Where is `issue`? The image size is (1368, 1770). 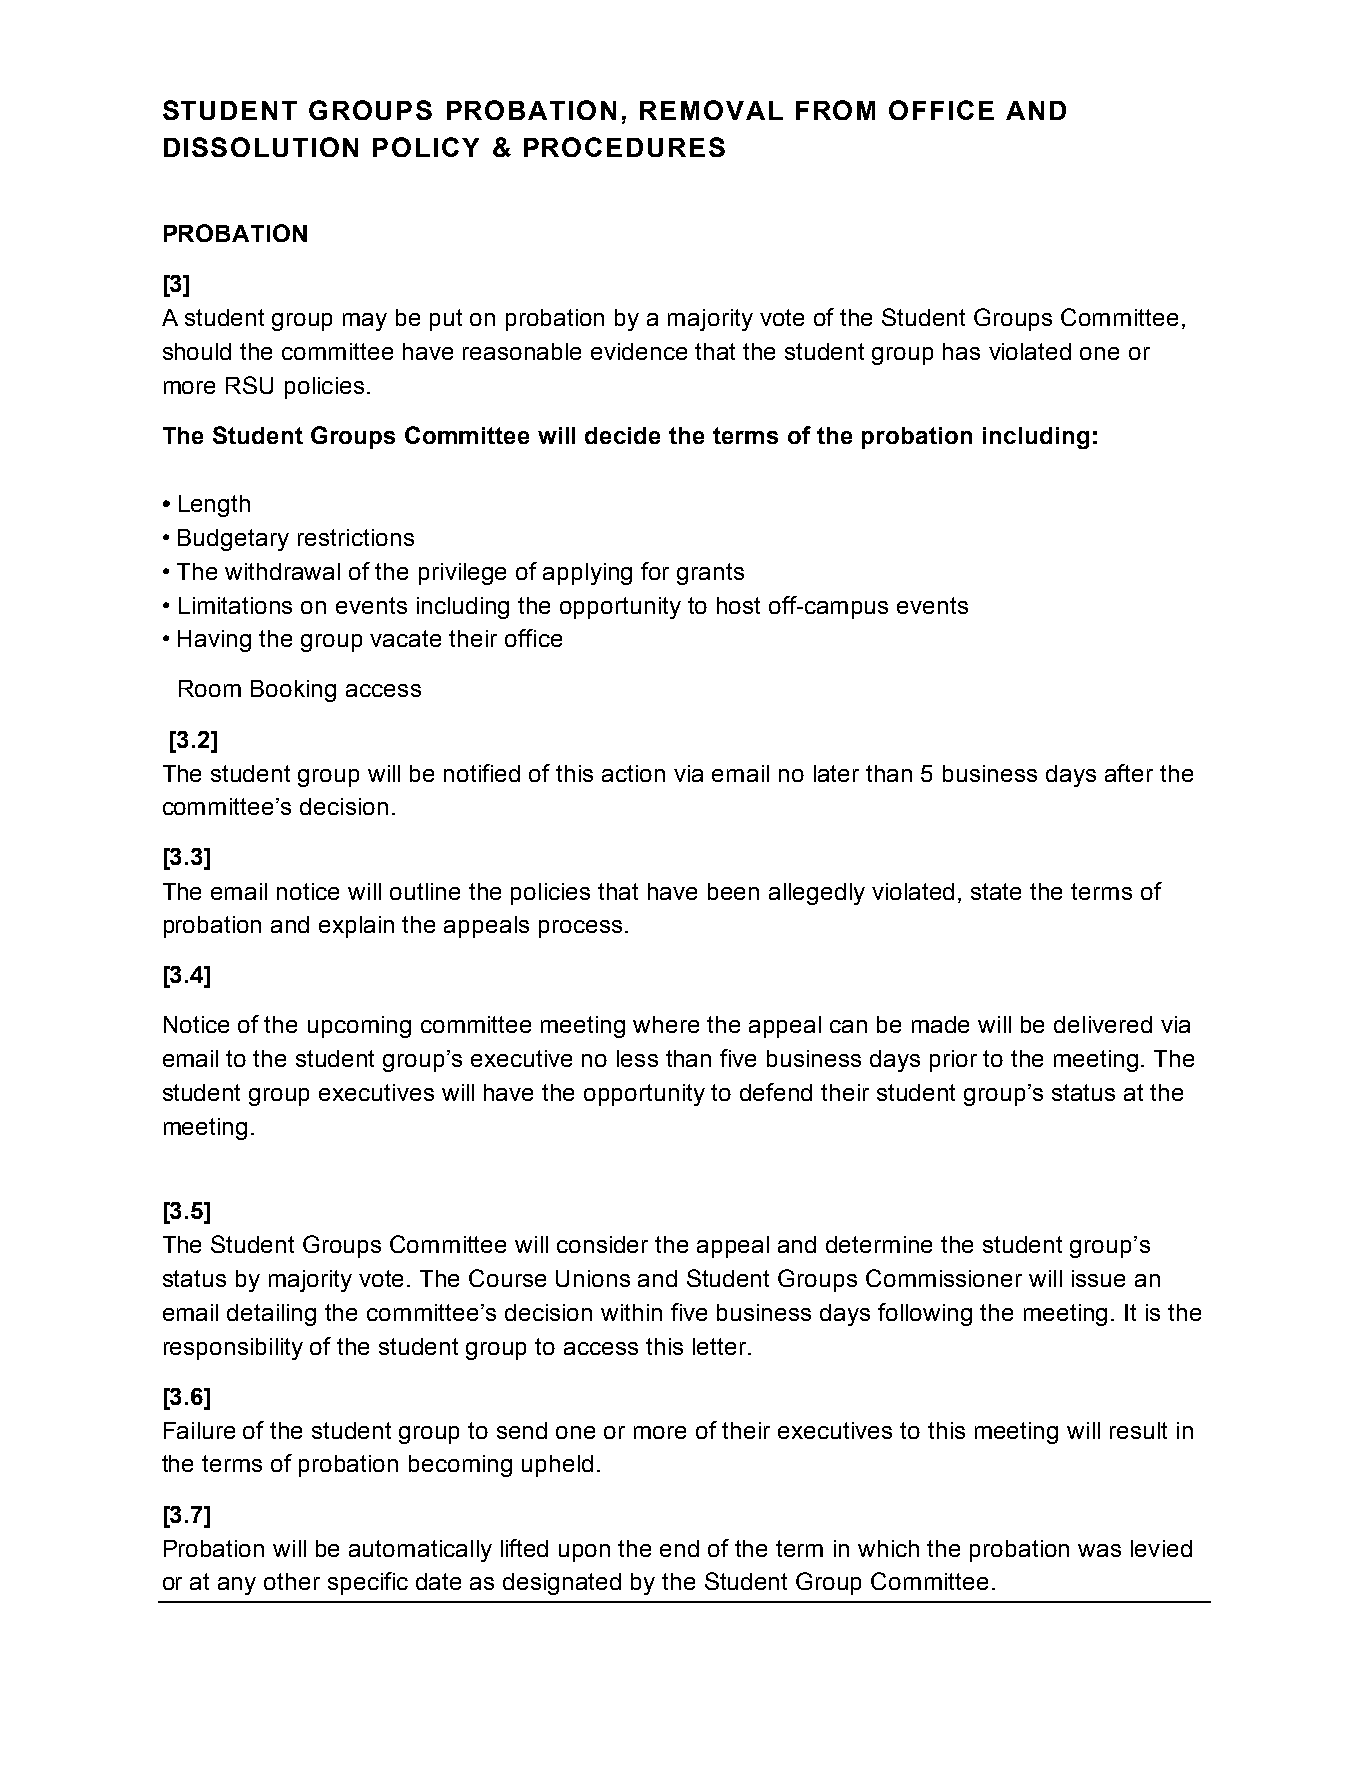
issue is located at coordinates (1098, 1278).
